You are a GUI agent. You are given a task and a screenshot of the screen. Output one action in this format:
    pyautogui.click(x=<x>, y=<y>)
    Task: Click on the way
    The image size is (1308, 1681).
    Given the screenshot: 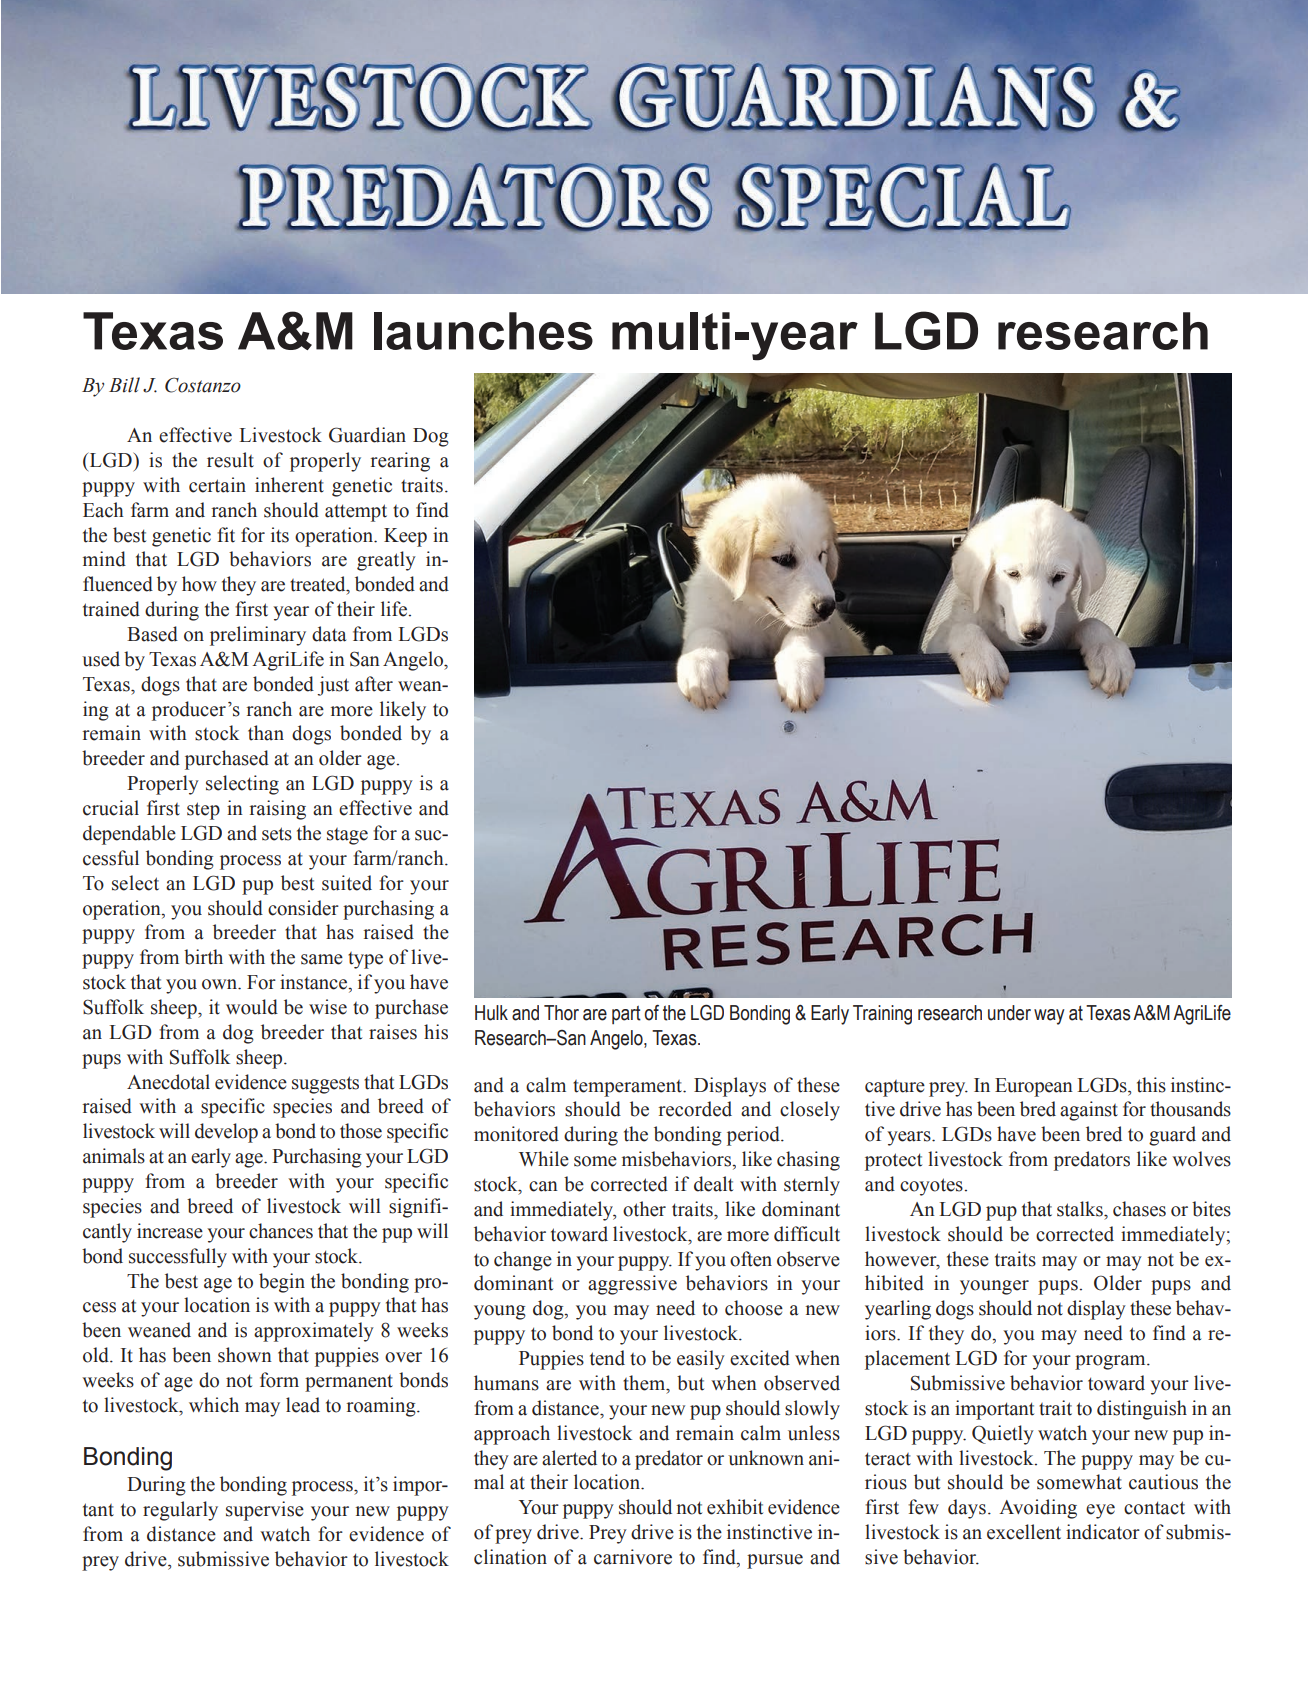 What is the action you would take?
    pyautogui.click(x=1049, y=1017)
